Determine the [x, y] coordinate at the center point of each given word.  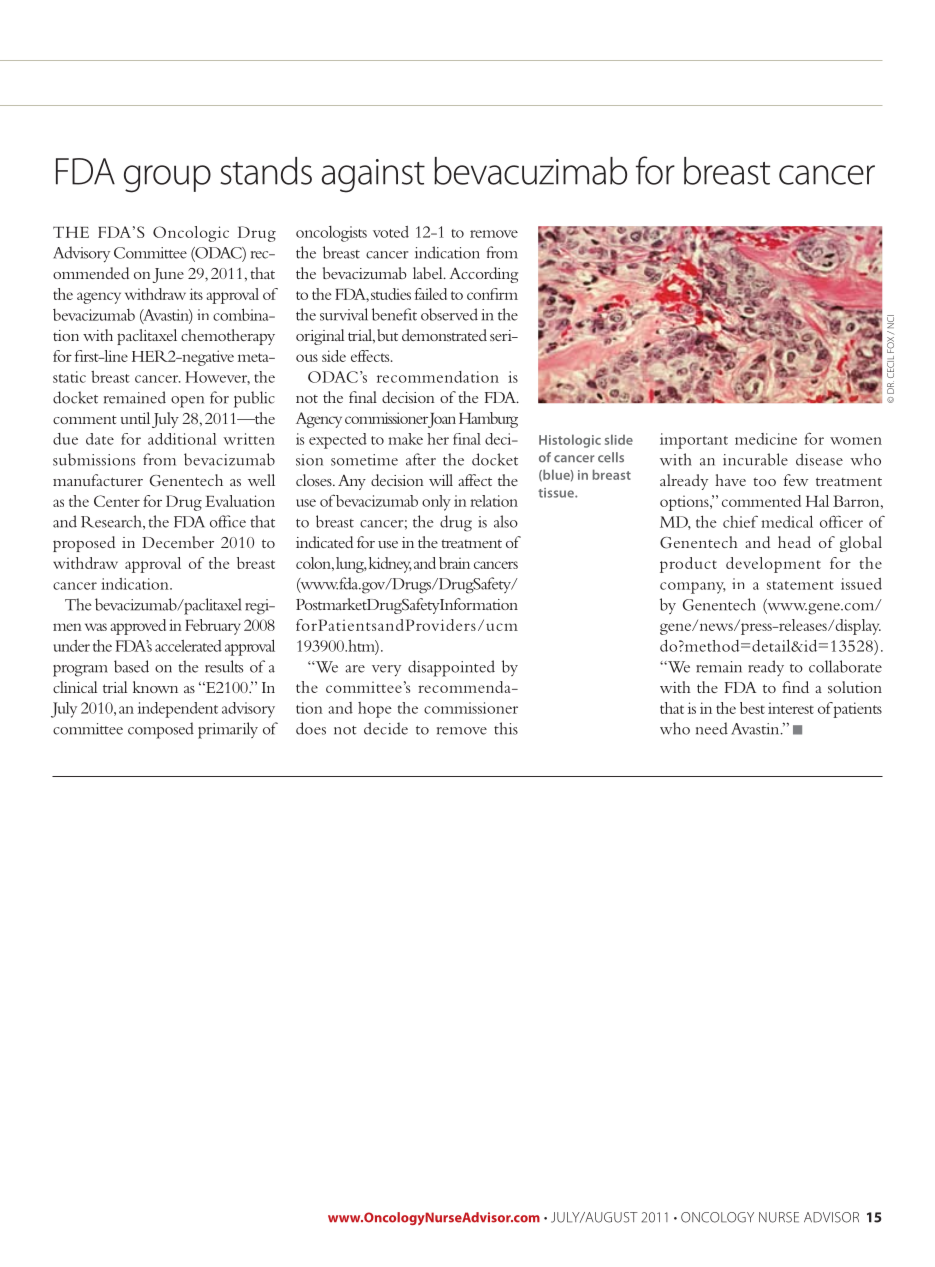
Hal [817, 501]
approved [138, 627]
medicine [766, 439]
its [196, 294]
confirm [492, 294]
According [483, 275]
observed [449, 314]
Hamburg [488, 420]
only [436, 503]
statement [800, 585]
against [373, 176]
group [167, 179]
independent [178, 710]
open [187, 402]
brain [454, 563]
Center [117, 501]
